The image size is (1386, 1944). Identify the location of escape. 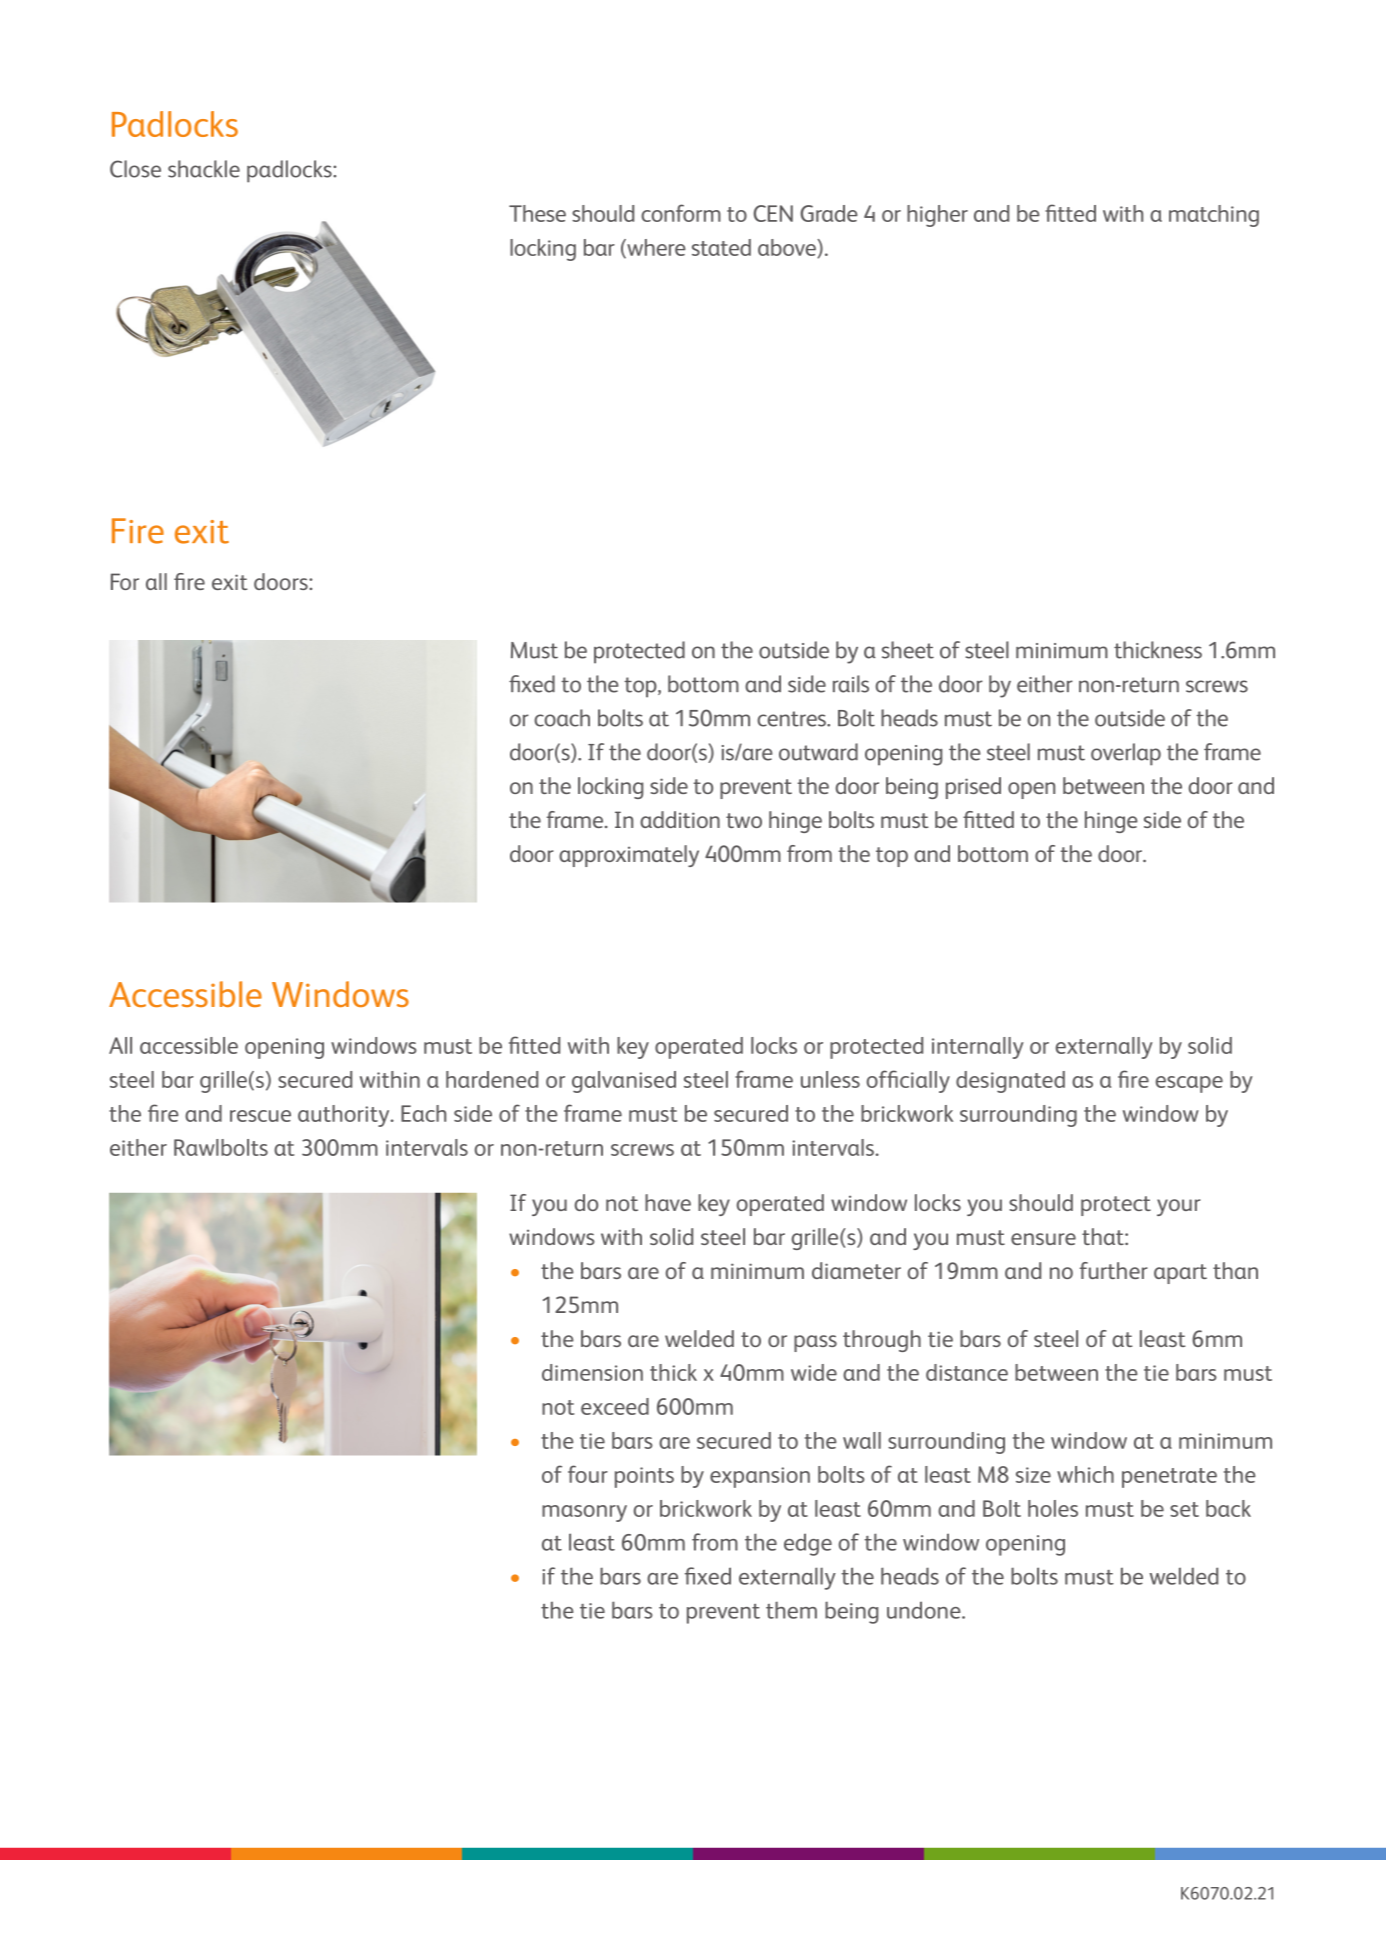
(1189, 1084).
